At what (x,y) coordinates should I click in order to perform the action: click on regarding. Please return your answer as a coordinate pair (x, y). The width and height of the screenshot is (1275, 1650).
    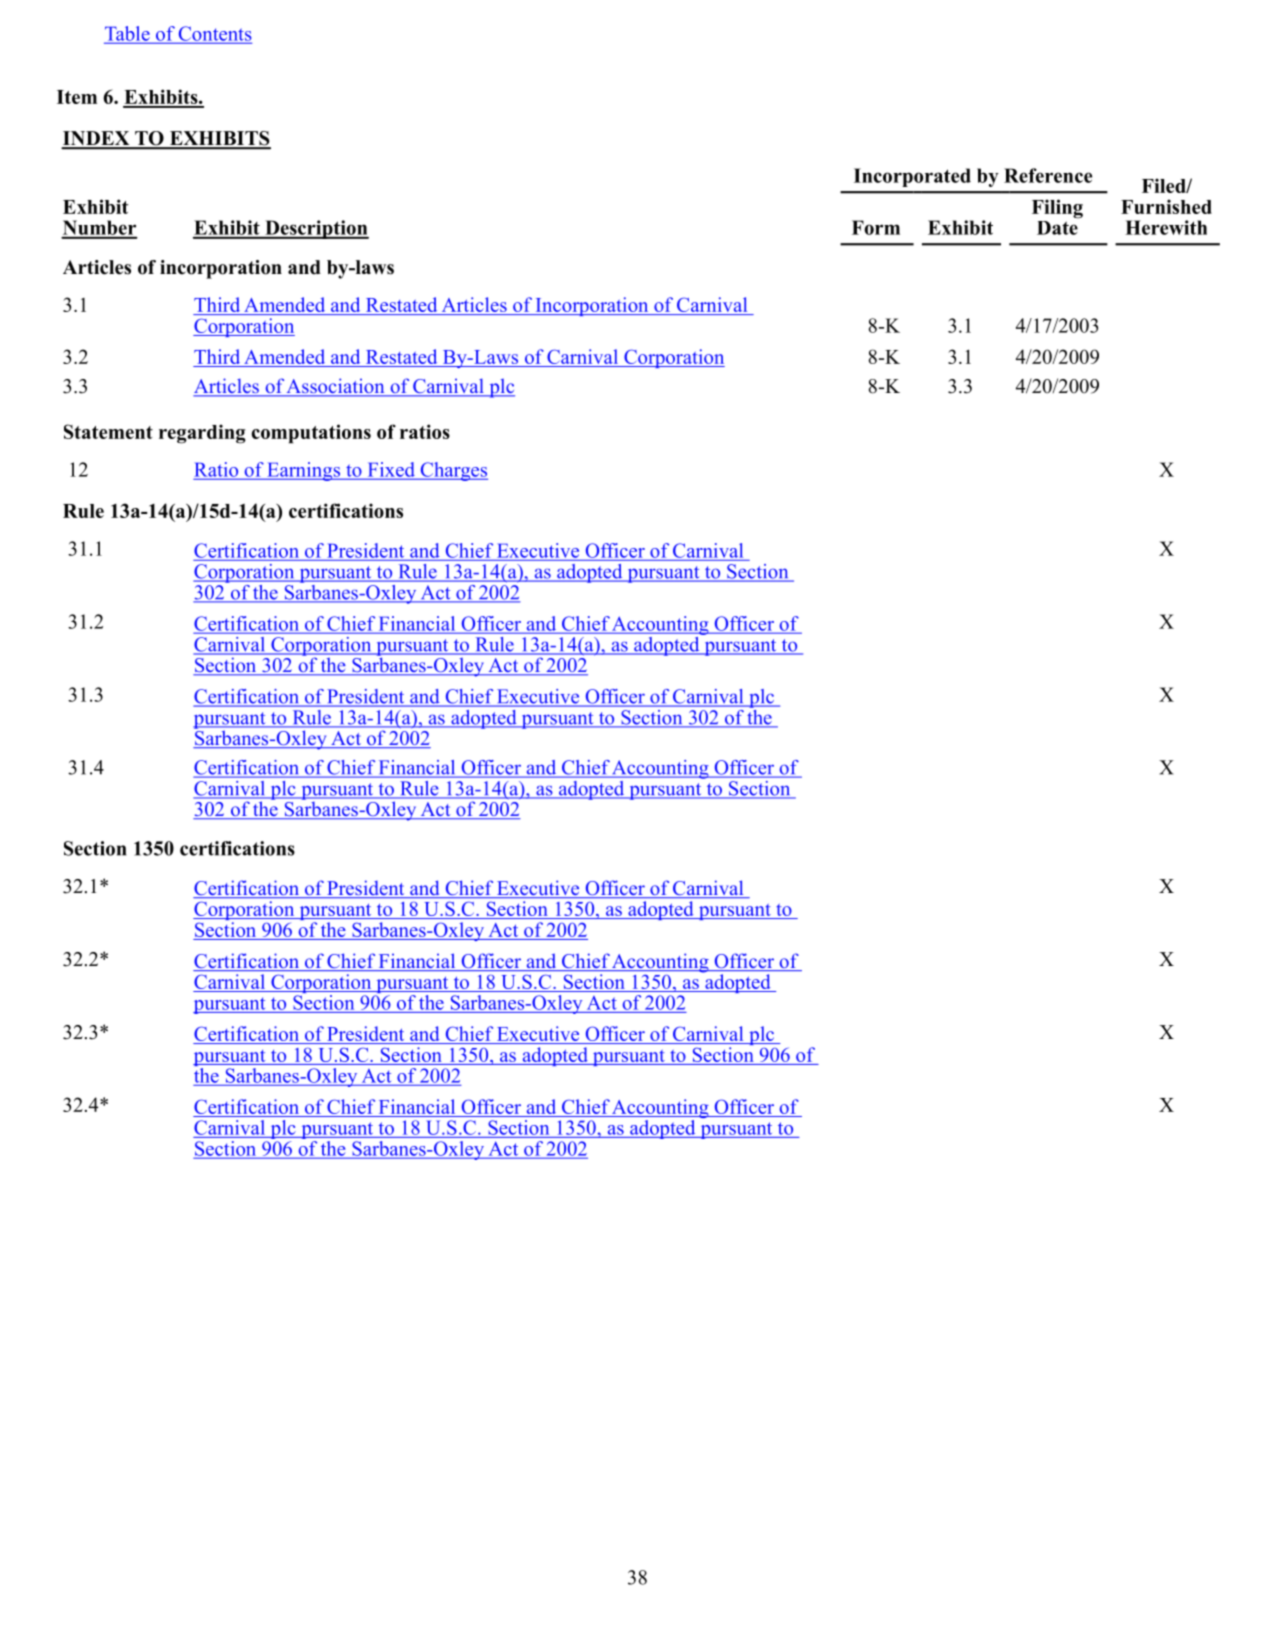
    Looking at the image, I should click on (202, 434).
